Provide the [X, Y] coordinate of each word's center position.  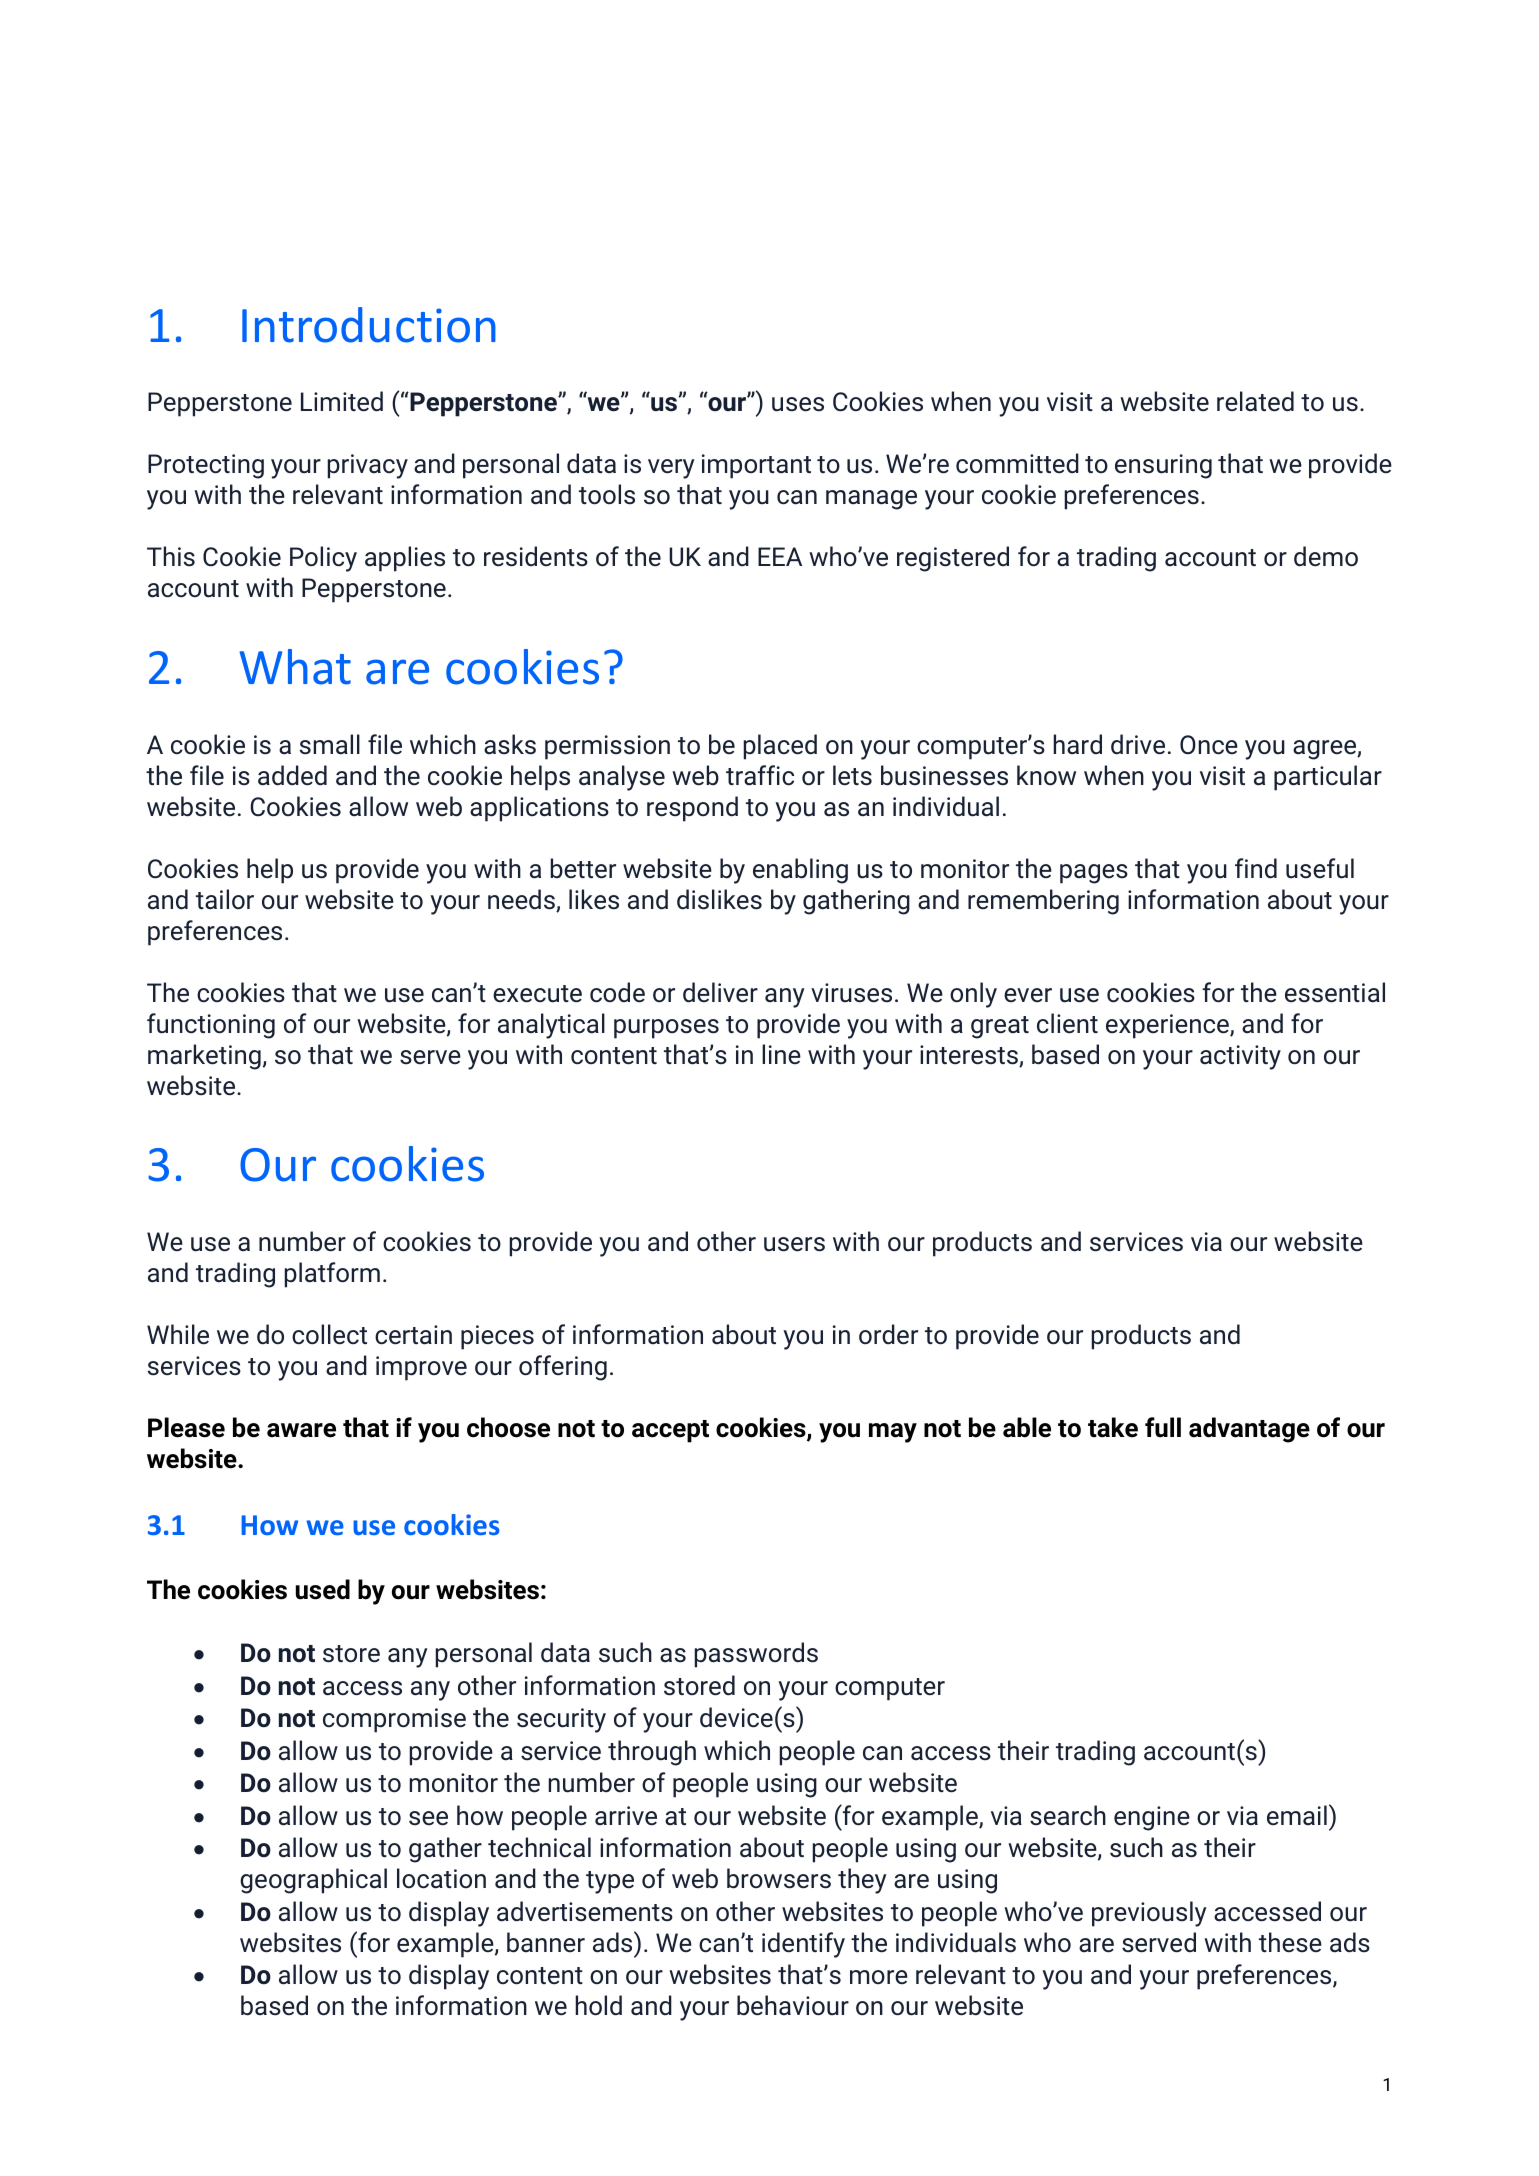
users [794, 1244]
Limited [342, 401]
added [292, 775]
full [1163, 1427]
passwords [756, 1655]
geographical [313, 1881]
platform [332, 1275]
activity [1240, 1057]
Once [1209, 745]
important [756, 466]
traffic [760, 775]
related [1255, 401]
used [323, 1589]
